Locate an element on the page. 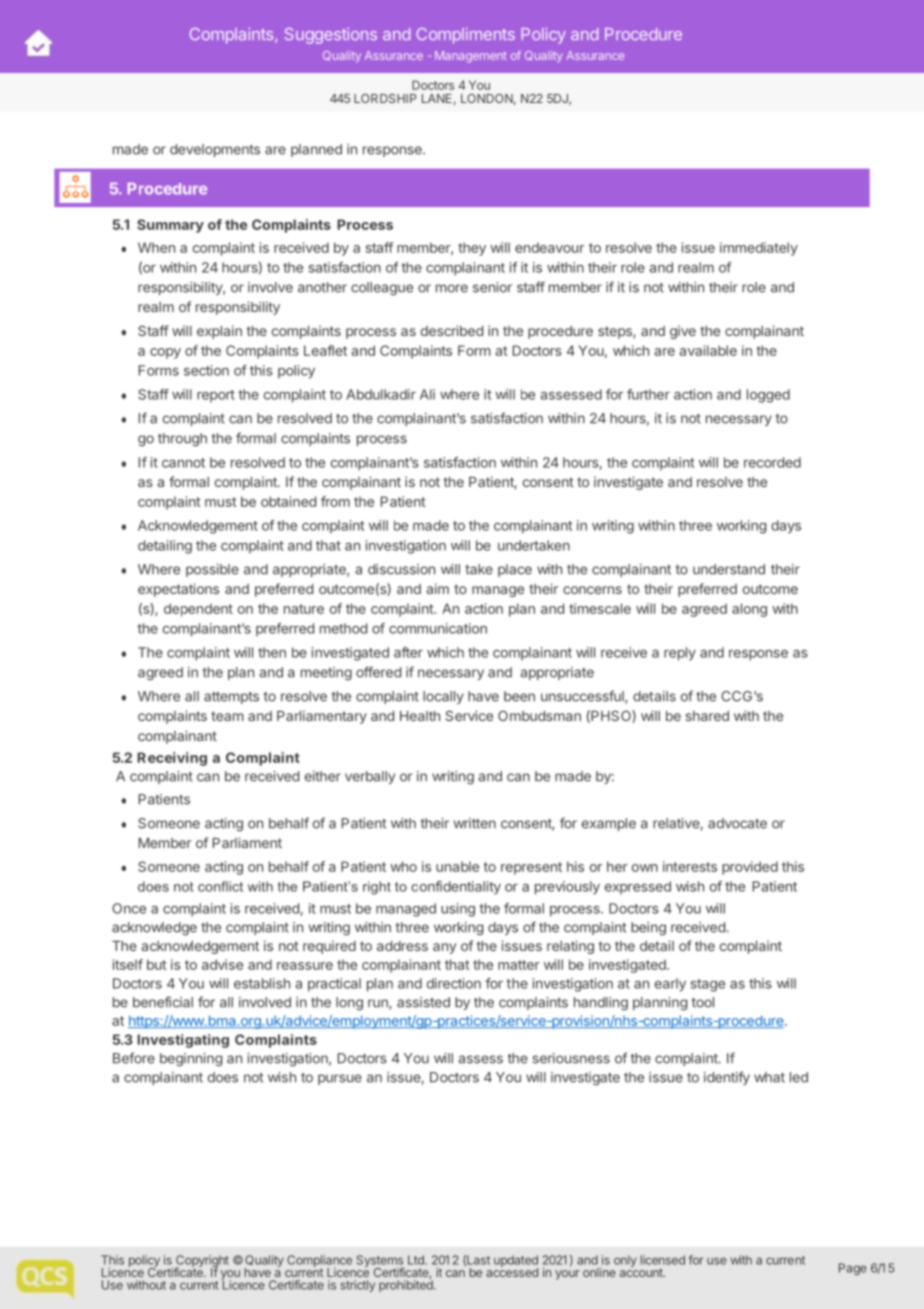  cannot is located at coordinates (183, 463).
